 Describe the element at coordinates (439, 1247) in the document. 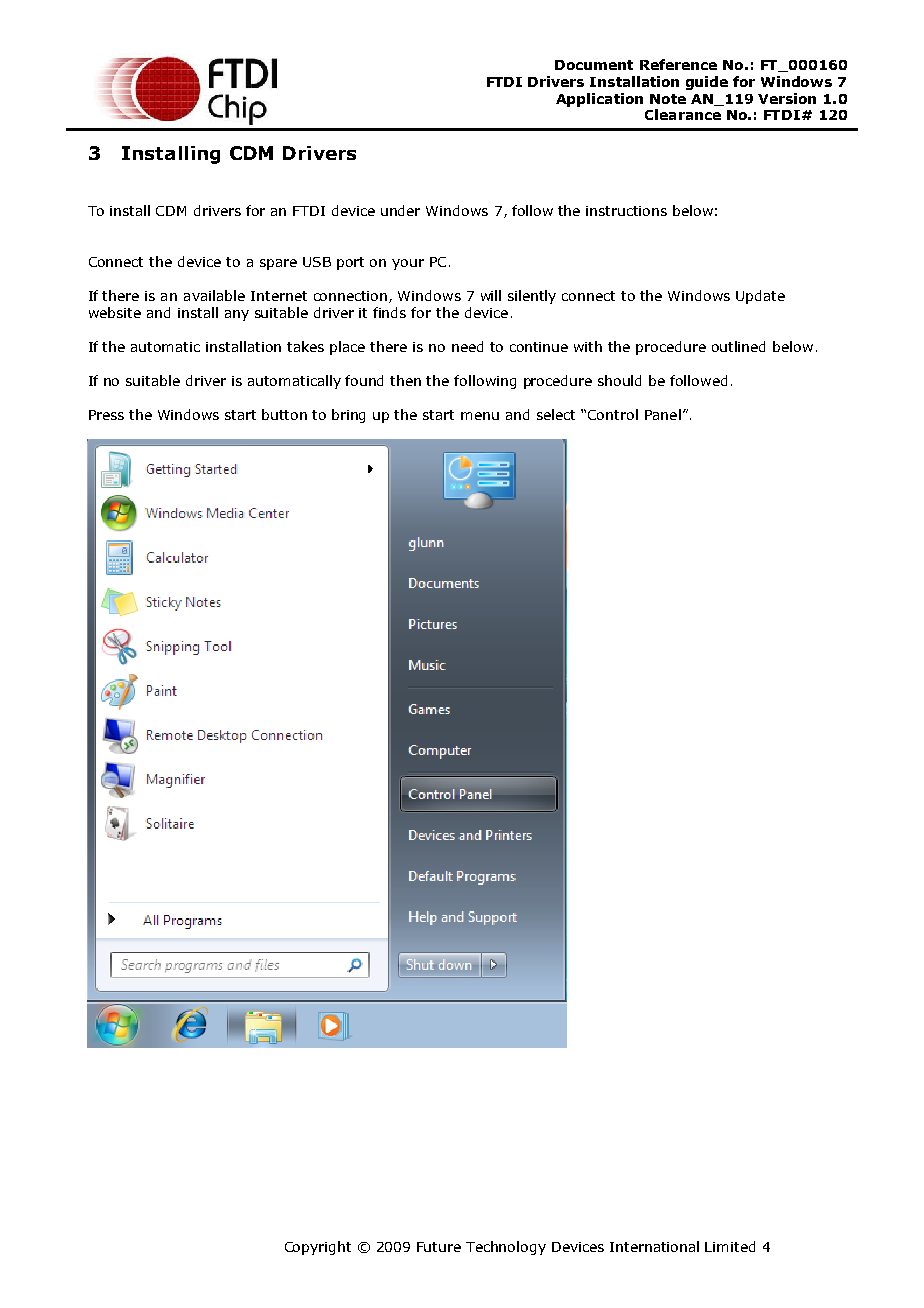

I see `Future` at that location.
